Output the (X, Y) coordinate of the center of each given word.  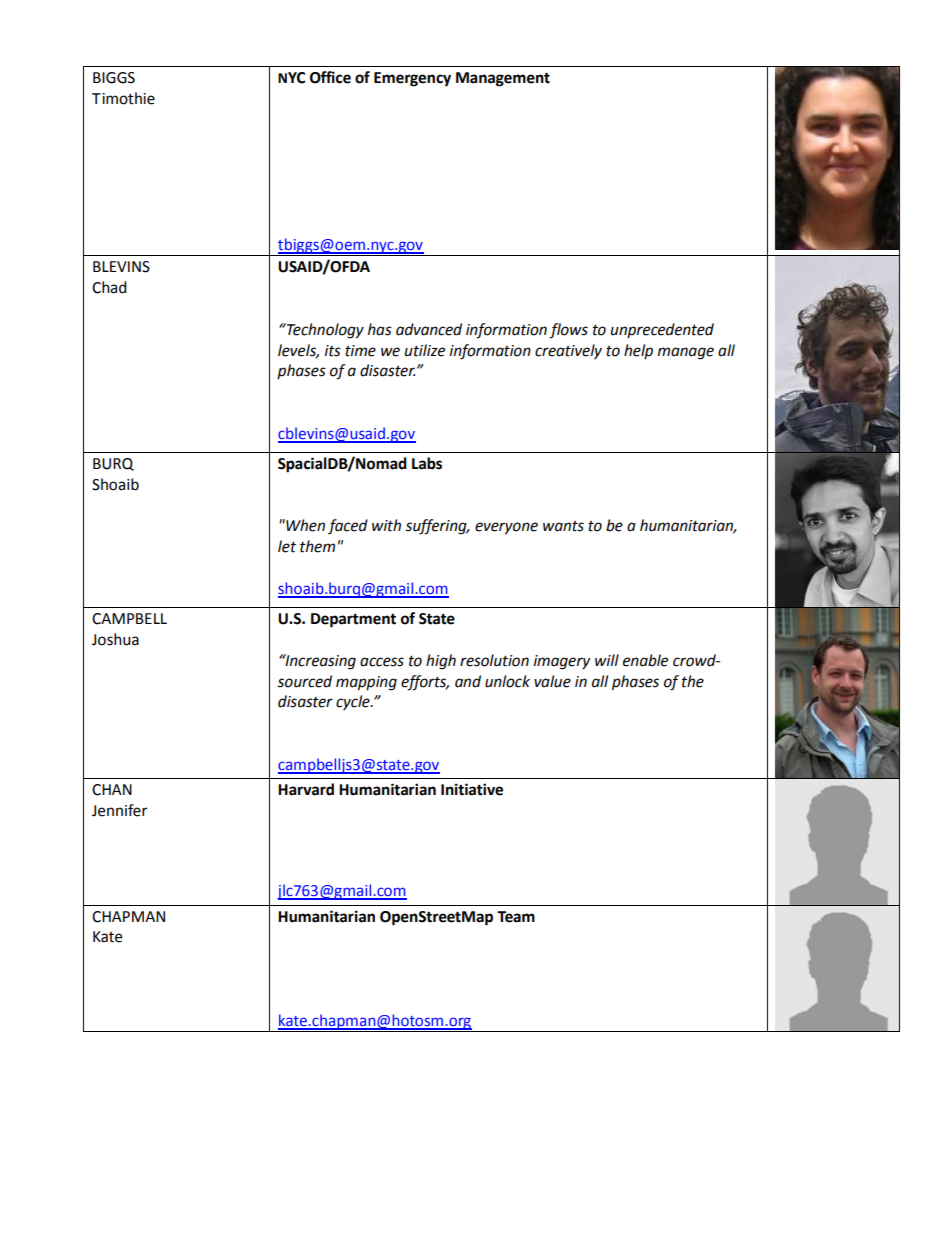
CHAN (112, 790)
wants (563, 526)
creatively (568, 351)
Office (330, 77)
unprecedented (662, 330)
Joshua (115, 639)
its (333, 351)
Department (353, 620)
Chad (109, 287)
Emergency (412, 79)
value (552, 681)
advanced (429, 329)
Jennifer (119, 810)
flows (568, 331)
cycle (354, 702)
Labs (427, 463)
